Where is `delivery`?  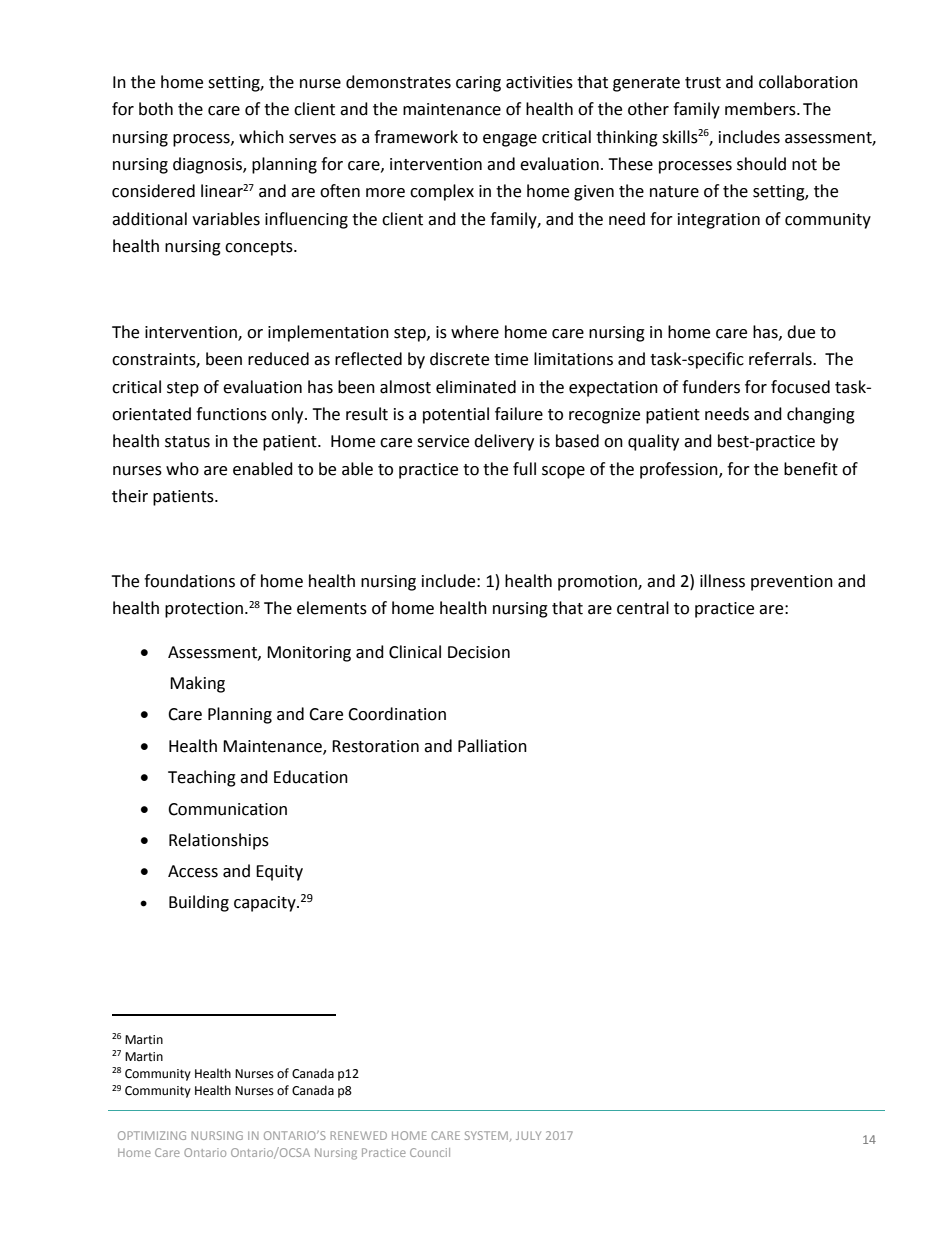
delivery is located at coordinates (504, 442).
